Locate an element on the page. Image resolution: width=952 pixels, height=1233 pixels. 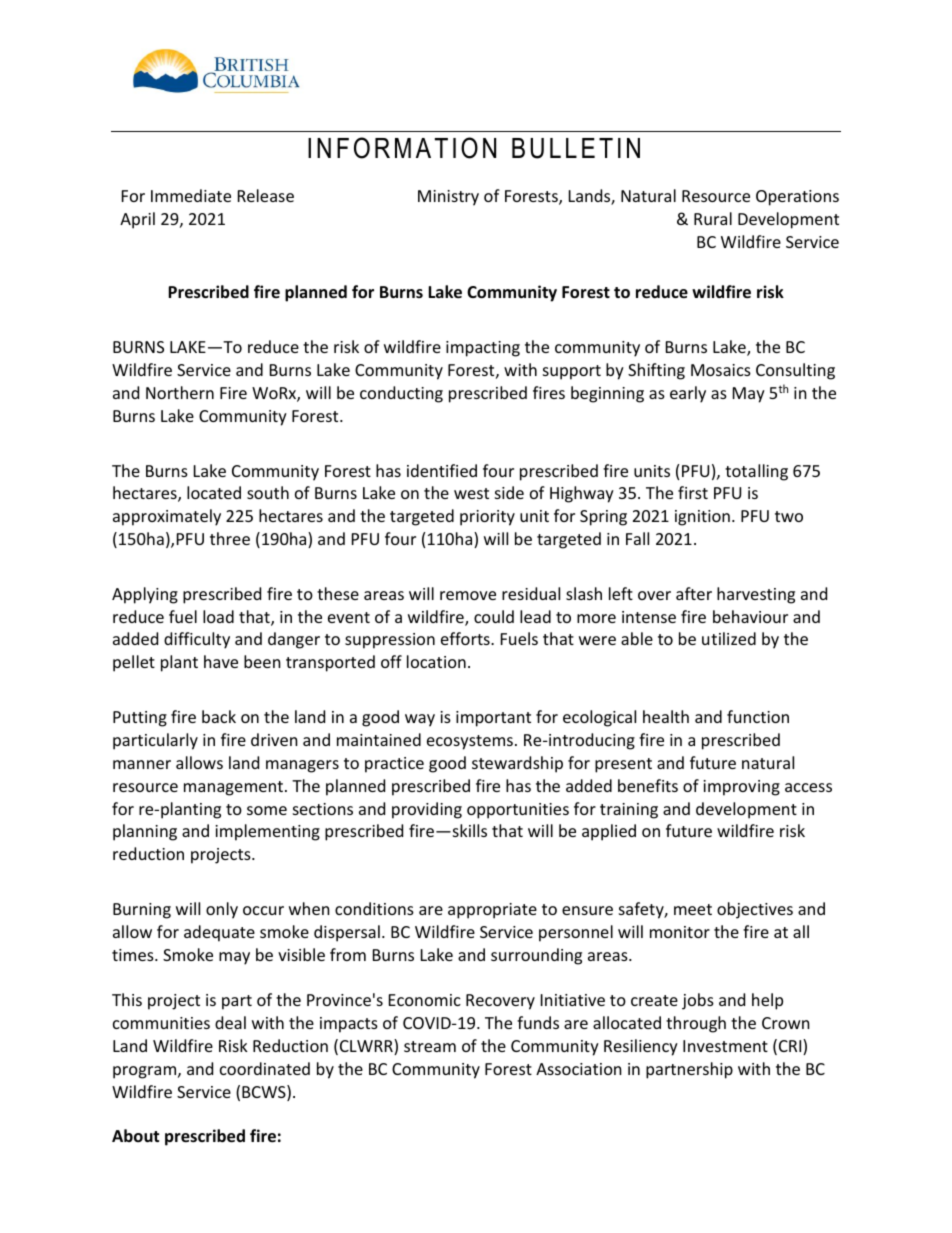
priority is located at coordinates (487, 518).
